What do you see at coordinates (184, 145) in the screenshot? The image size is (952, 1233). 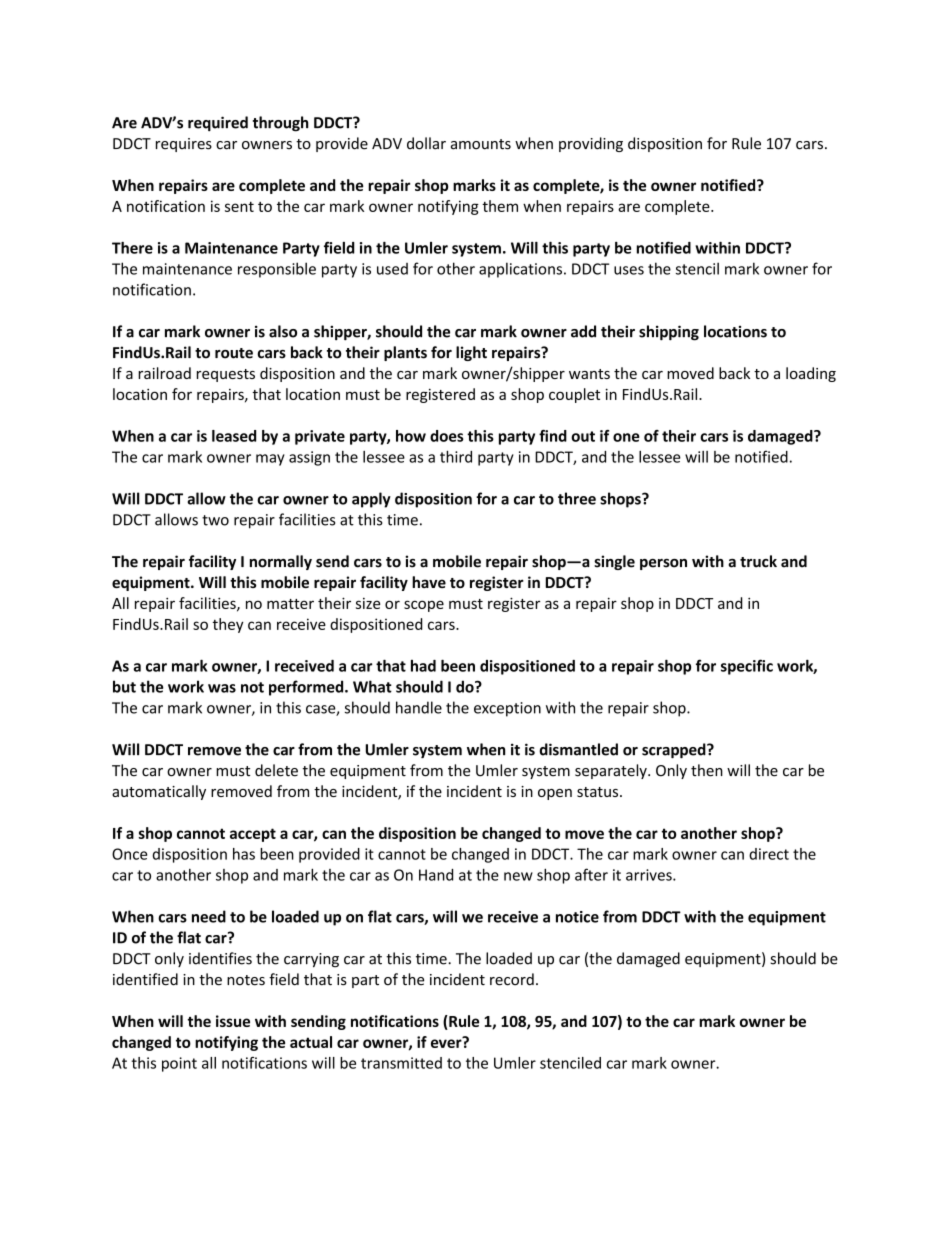 I see `requires` at bounding box center [184, 145].
